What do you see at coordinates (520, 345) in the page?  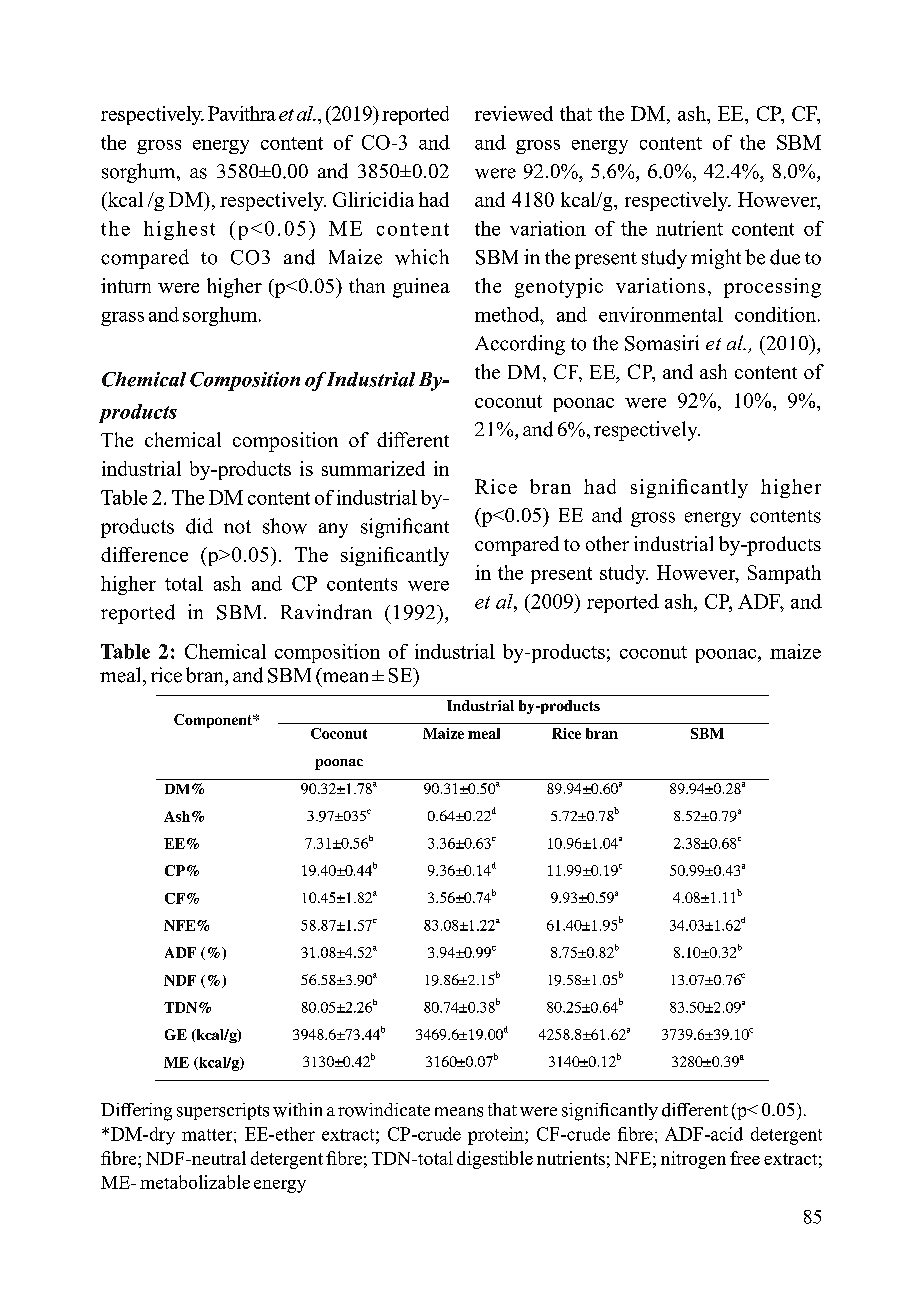 I see `According` at bounding box center [520, 345].
